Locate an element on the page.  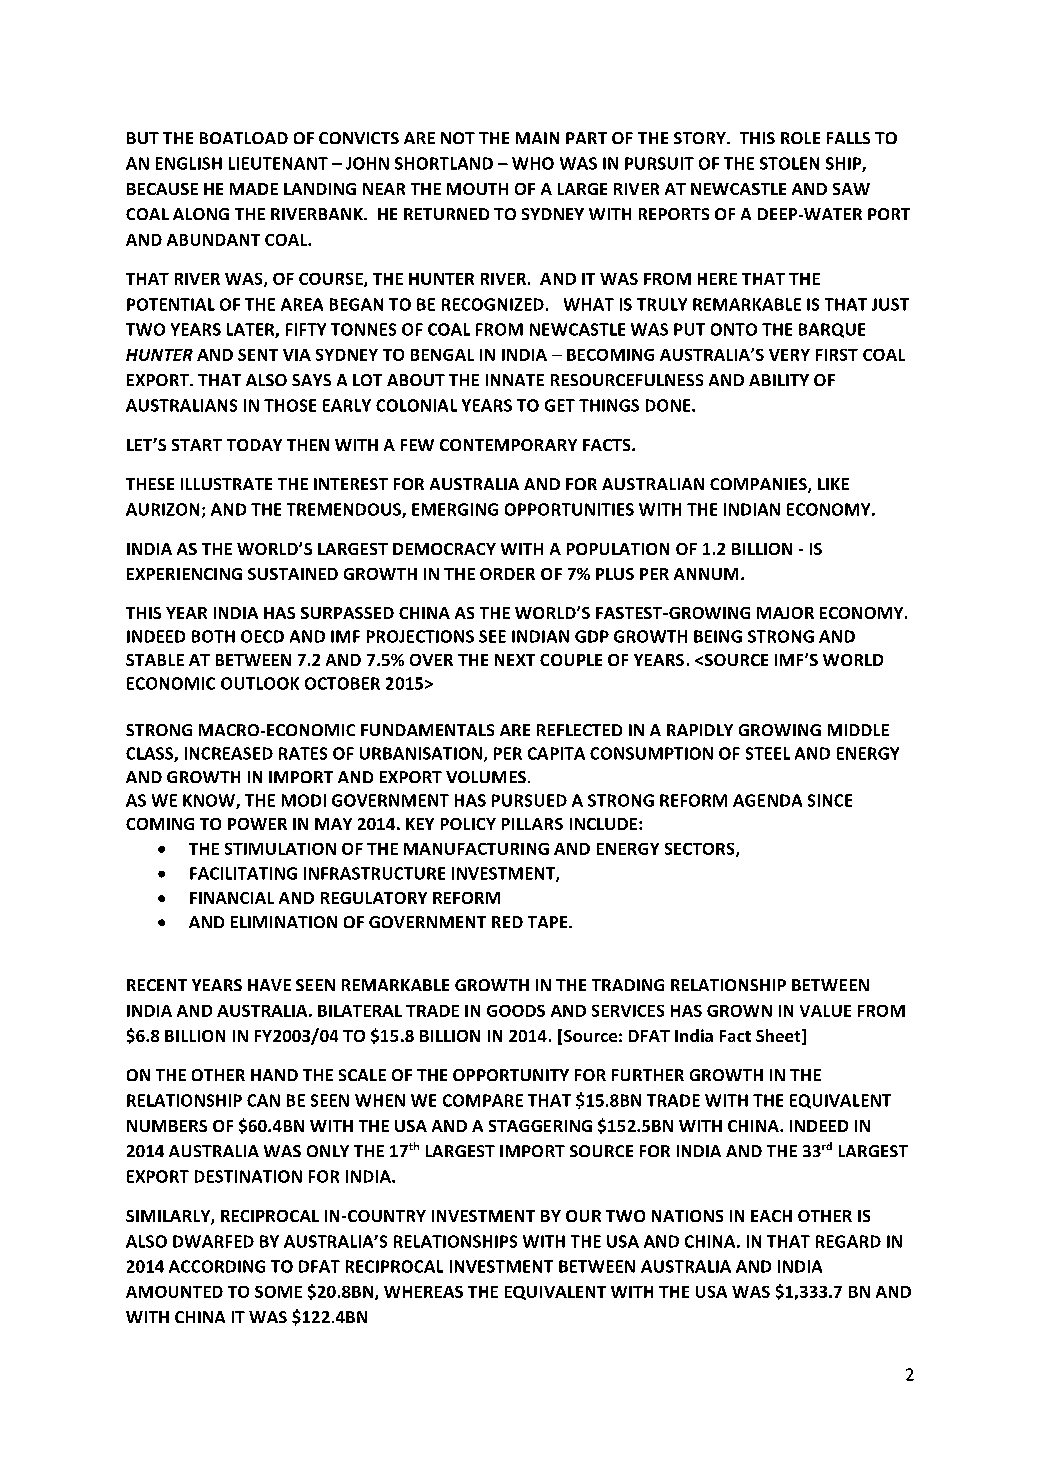
WHO is located at coordinates (533, 163).
